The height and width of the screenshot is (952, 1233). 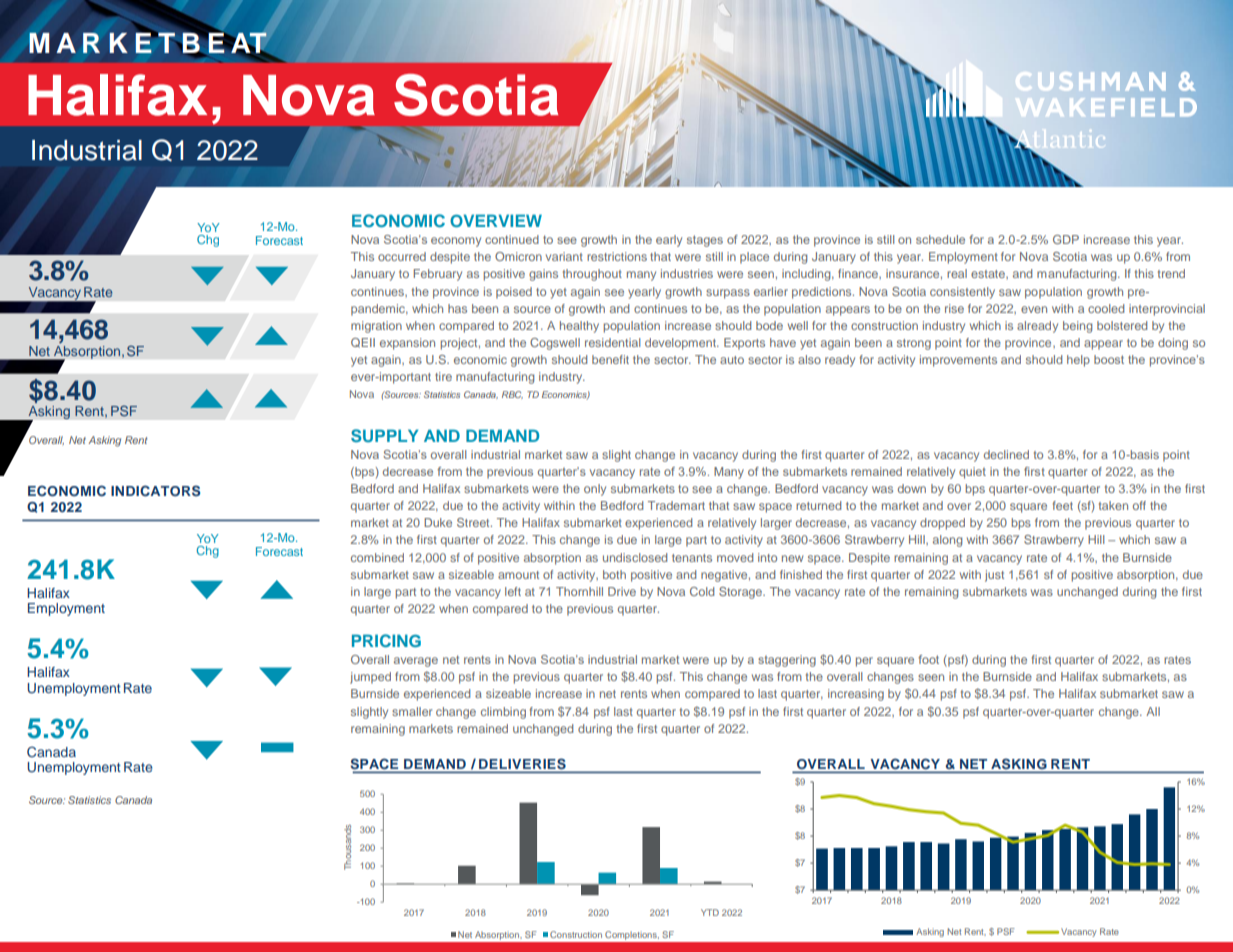 I want to click on staggering, so click(x=787, y=661).
